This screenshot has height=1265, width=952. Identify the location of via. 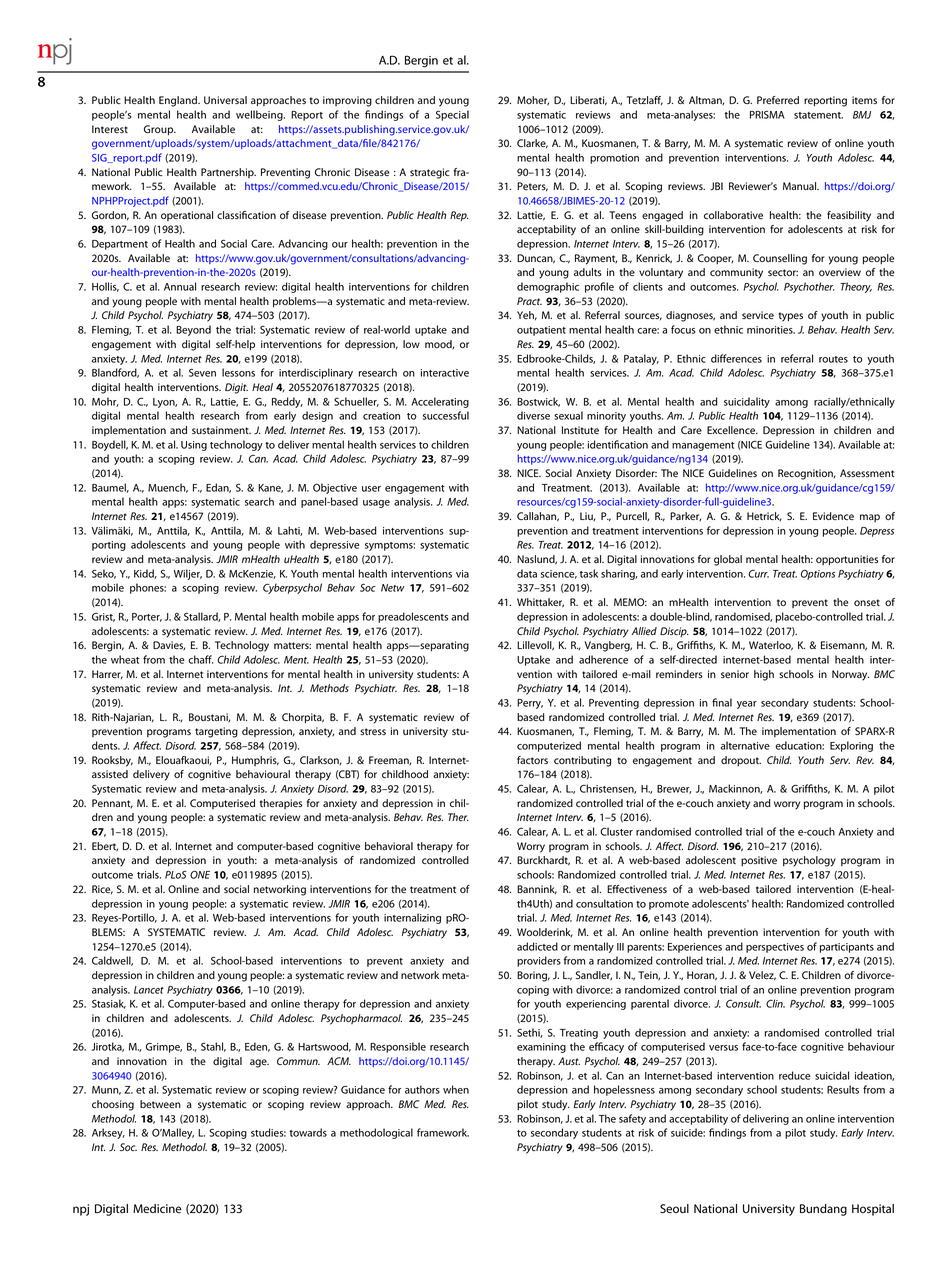
(462, 574).
